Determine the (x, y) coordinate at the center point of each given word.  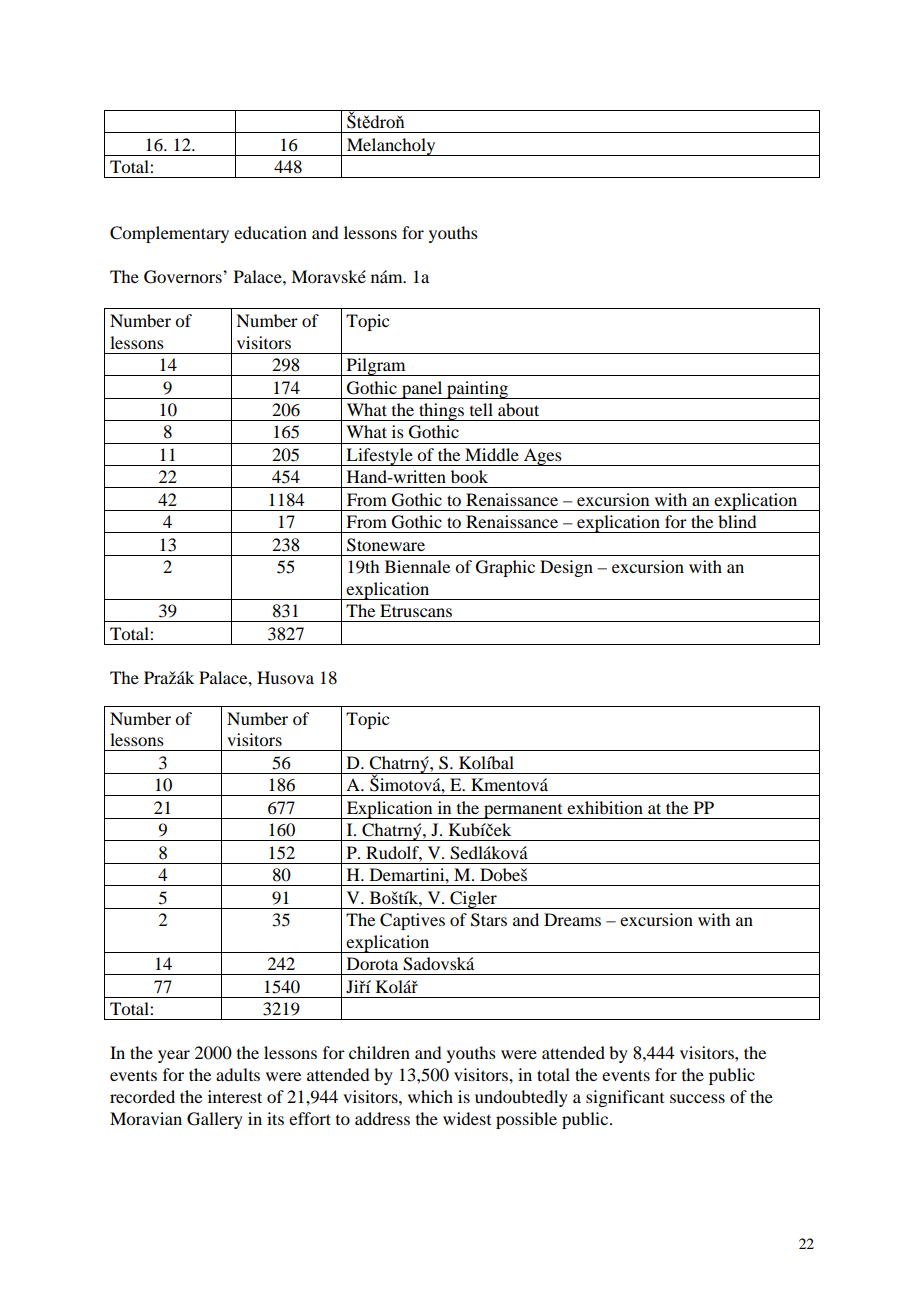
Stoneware (386, 545)
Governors (184, 277)
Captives (412, 921)
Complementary (169, 234)
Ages (543, 457)
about (518, 409)
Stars (489, 920)
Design (566, 568)
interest (235, 1096)
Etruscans (416, 610)
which (430, 1096)
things (441, 412)
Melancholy (391, 147)
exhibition (605, 807)
